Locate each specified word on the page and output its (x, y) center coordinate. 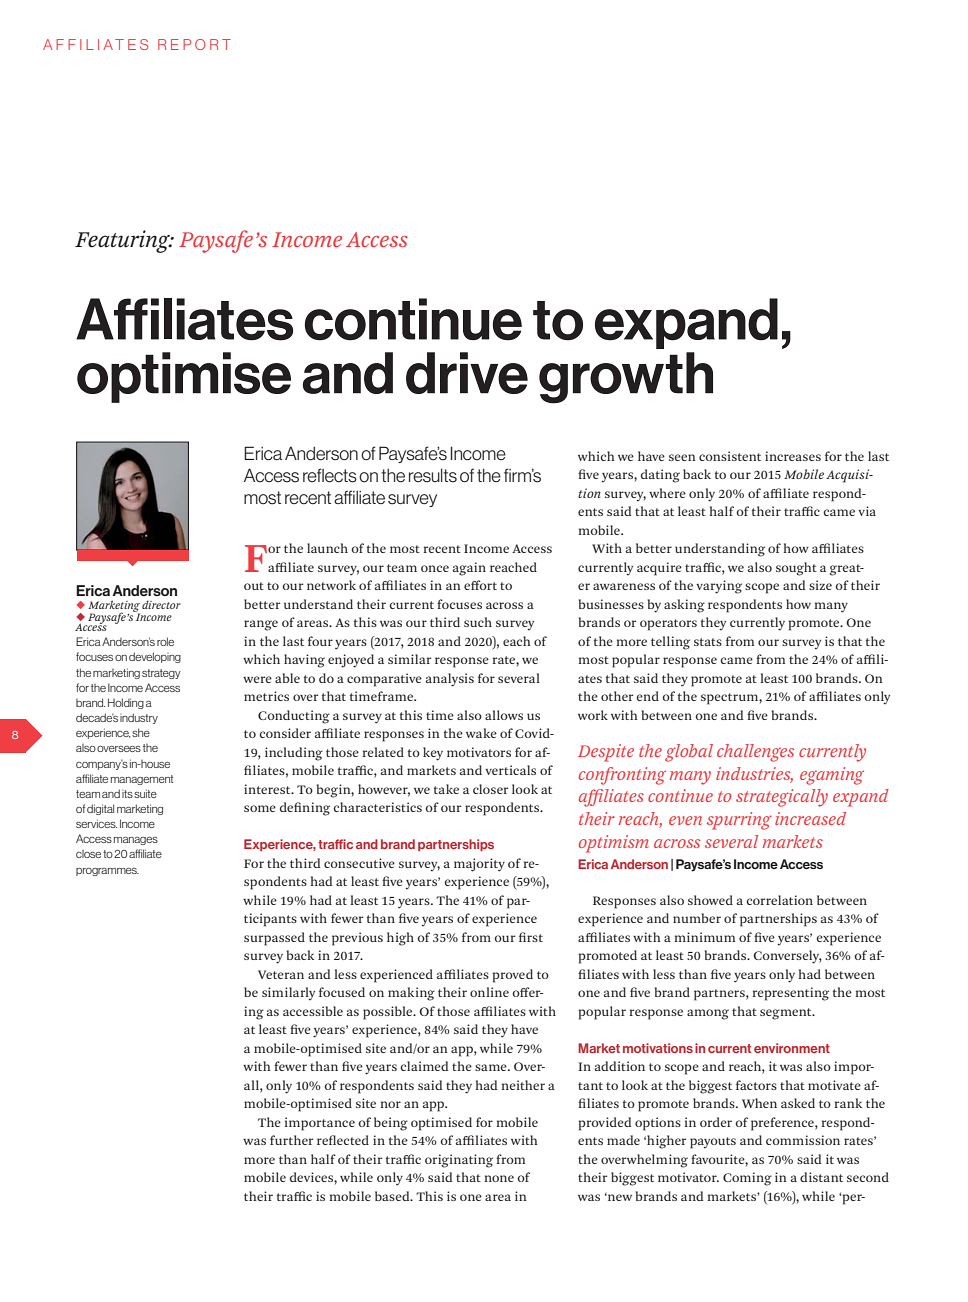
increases (793, 456)
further (291, 1140)
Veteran (281, 974)
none (499, 1178)
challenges (755, 753)
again (469, 569)
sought (796, 569)
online (489, 992)
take (446, 789)
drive (467, 373)
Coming (747, 1179)
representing (790, 994)
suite (145, 793)
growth (626, 378)
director (161, 604)
